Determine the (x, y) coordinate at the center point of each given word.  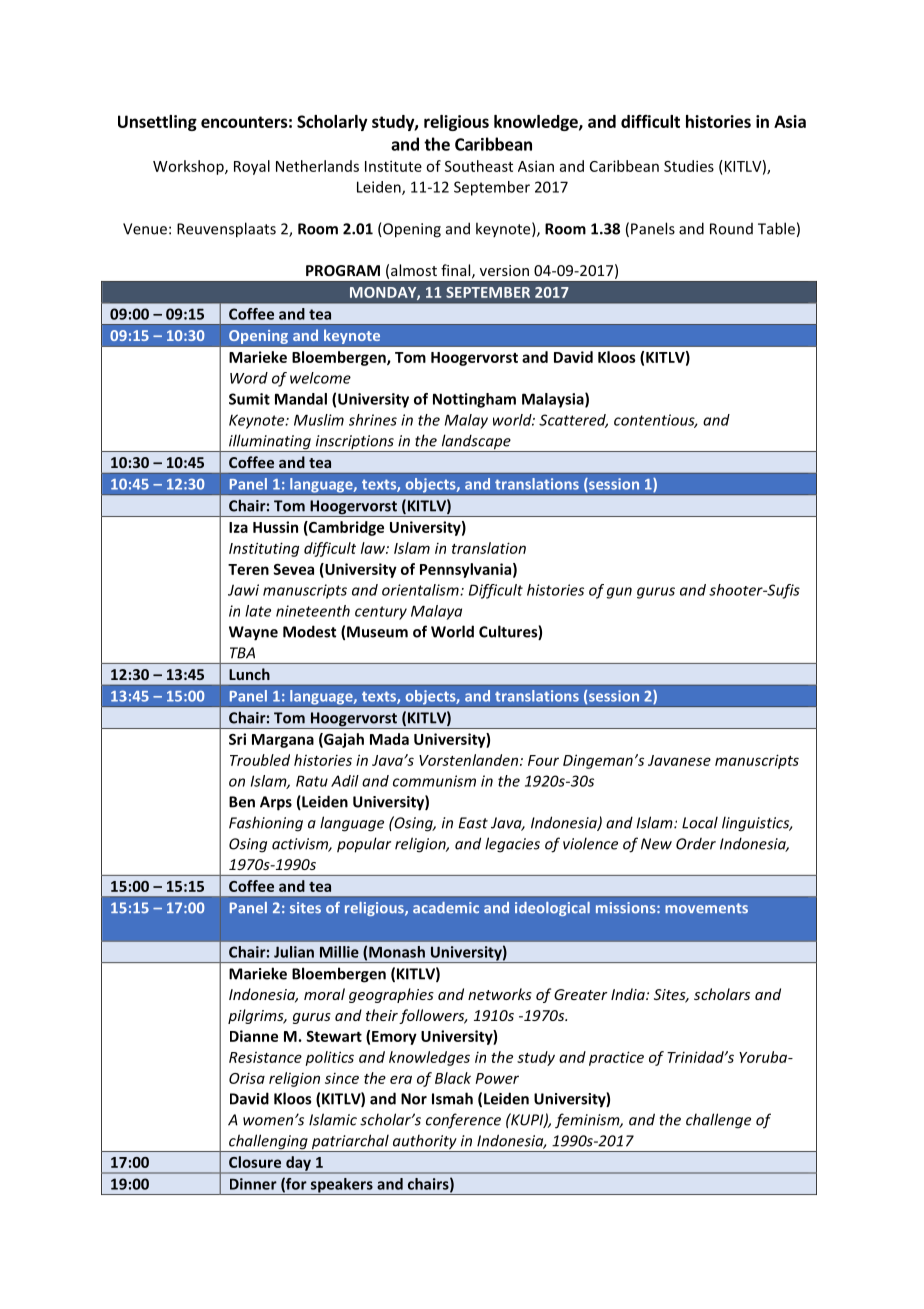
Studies (689, 166)
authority (425, 1143)
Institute (393, 166)
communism (434, 781)
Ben (242, 802)
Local (700, 822)
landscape (476, 443)
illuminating (270, 443)
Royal (252, 167)
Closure (255, 1162)
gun (619, 593)
